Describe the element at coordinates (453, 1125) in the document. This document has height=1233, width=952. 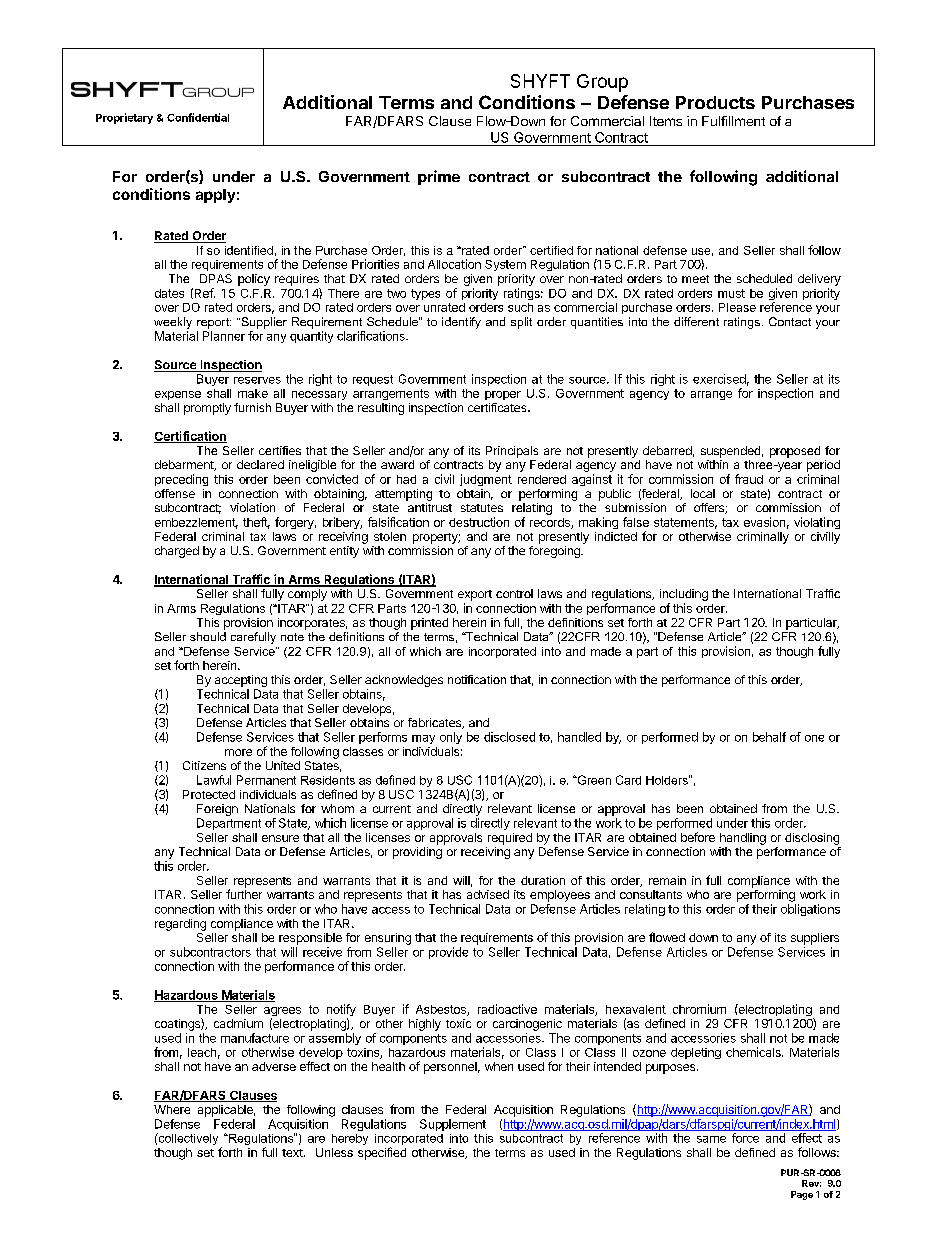
I see `Supplement` at that location.
